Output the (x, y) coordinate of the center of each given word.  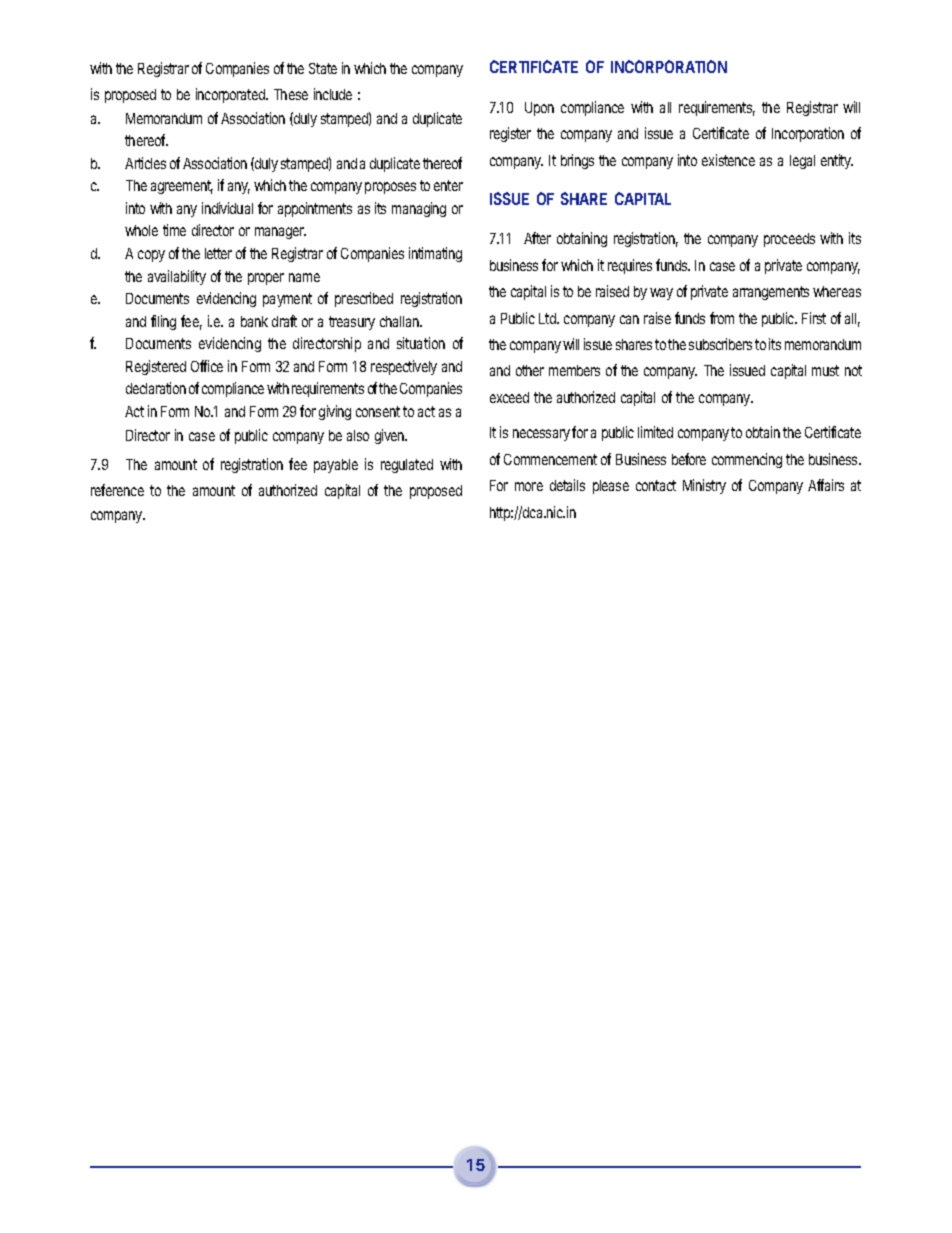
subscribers (720, 344)
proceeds (789, 240)
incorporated (231, 95)
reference (117, 490)
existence (728, 160)
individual (227, 208)
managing (419, 209)
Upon (539, 109)
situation (421, 343)
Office (207, 366)
